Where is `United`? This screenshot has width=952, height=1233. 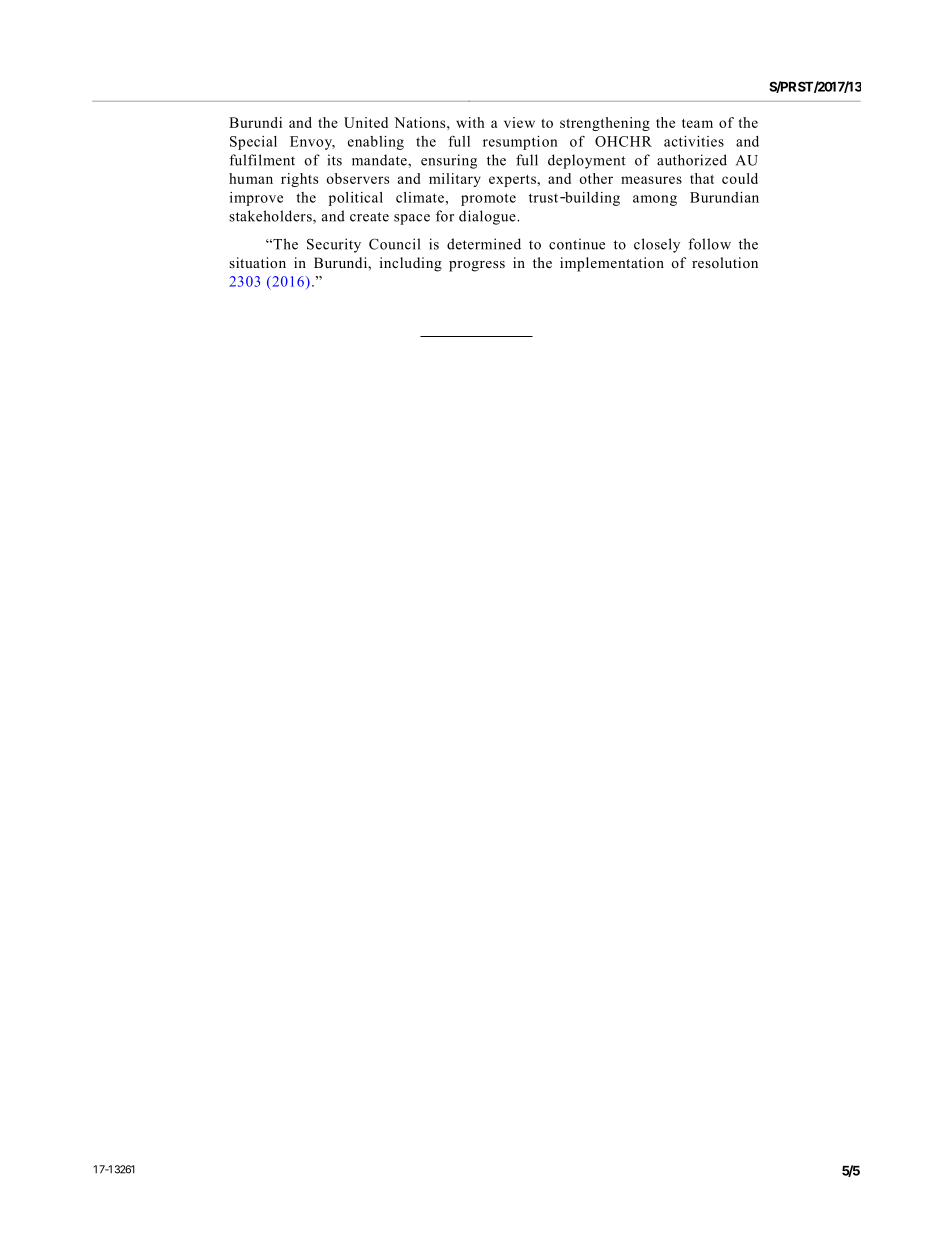 United is located at coordinates (366, 122).
